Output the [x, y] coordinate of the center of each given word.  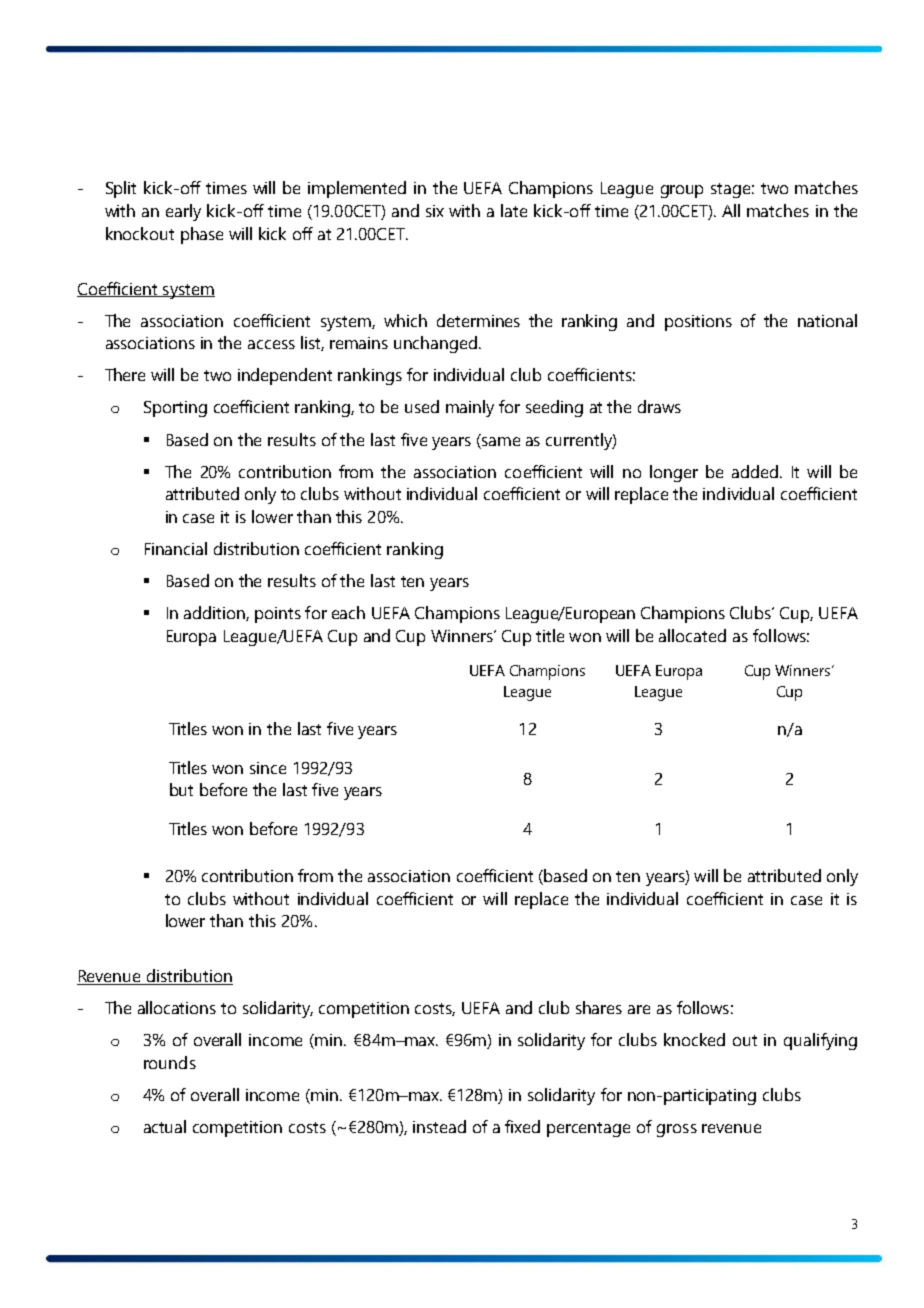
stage [732, 190]
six [435, 211]
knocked [694, 1039]
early [183, 212]
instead [439, 1126]
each [348, 612]
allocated [692, 635]
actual [165, 1126]
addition [215, 613]
